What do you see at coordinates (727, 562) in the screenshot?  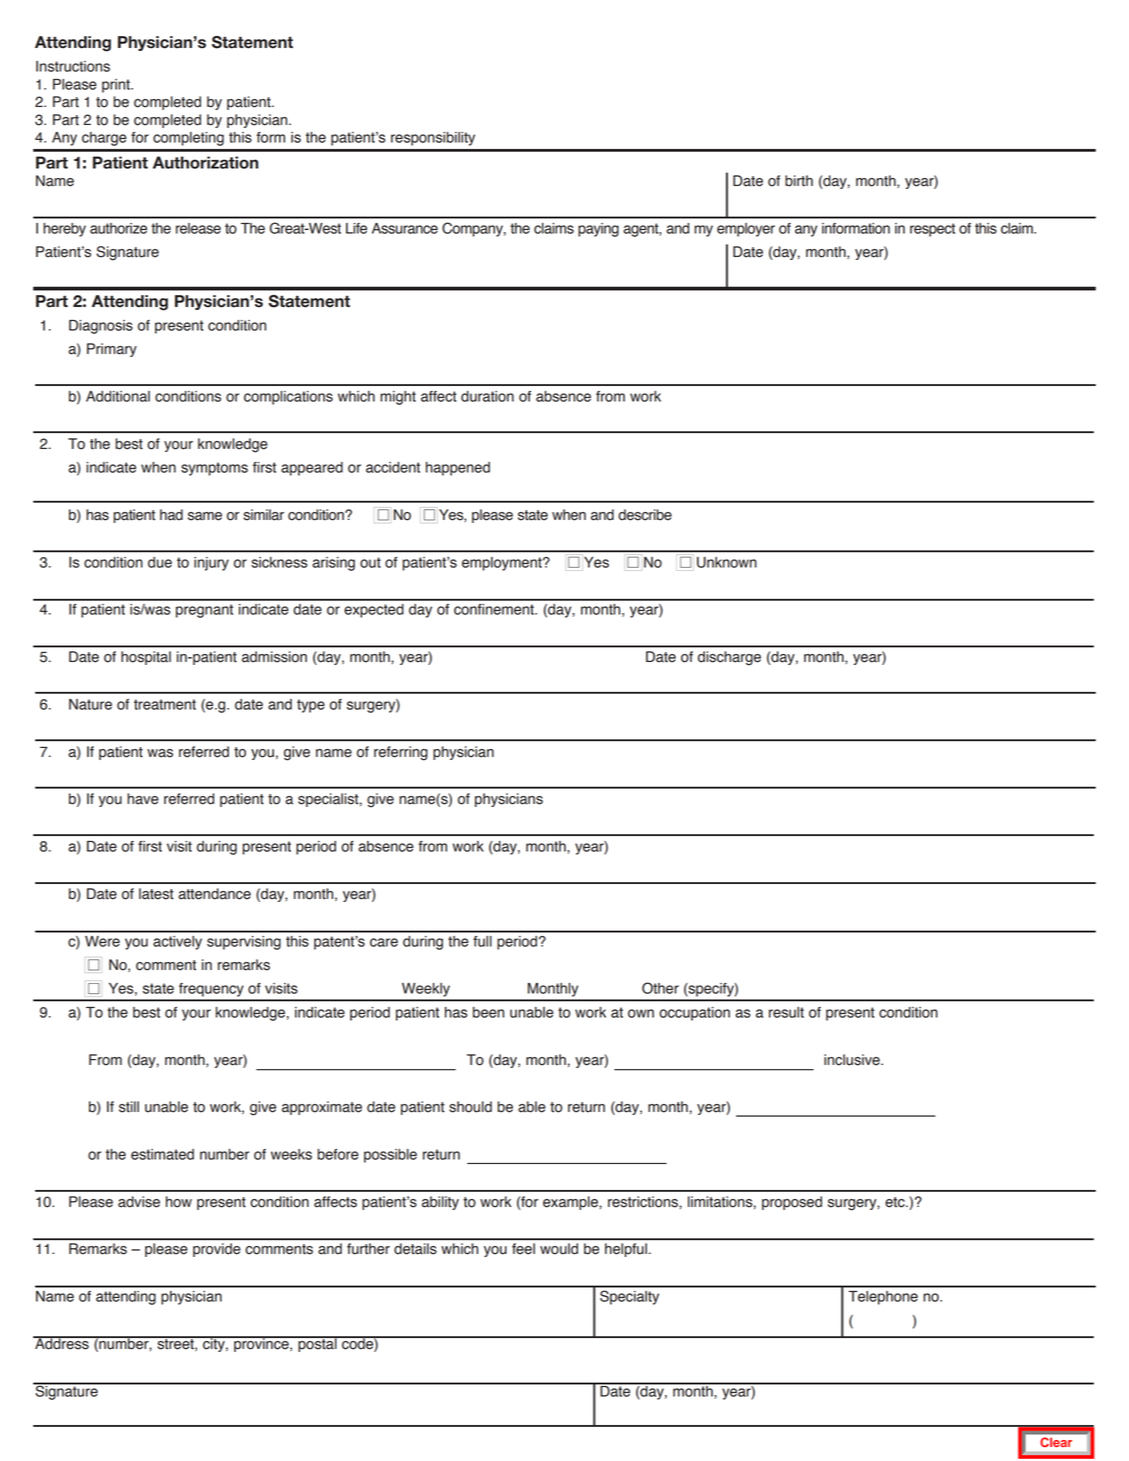 I see `Unknown` at bounding box center [727, 562].
